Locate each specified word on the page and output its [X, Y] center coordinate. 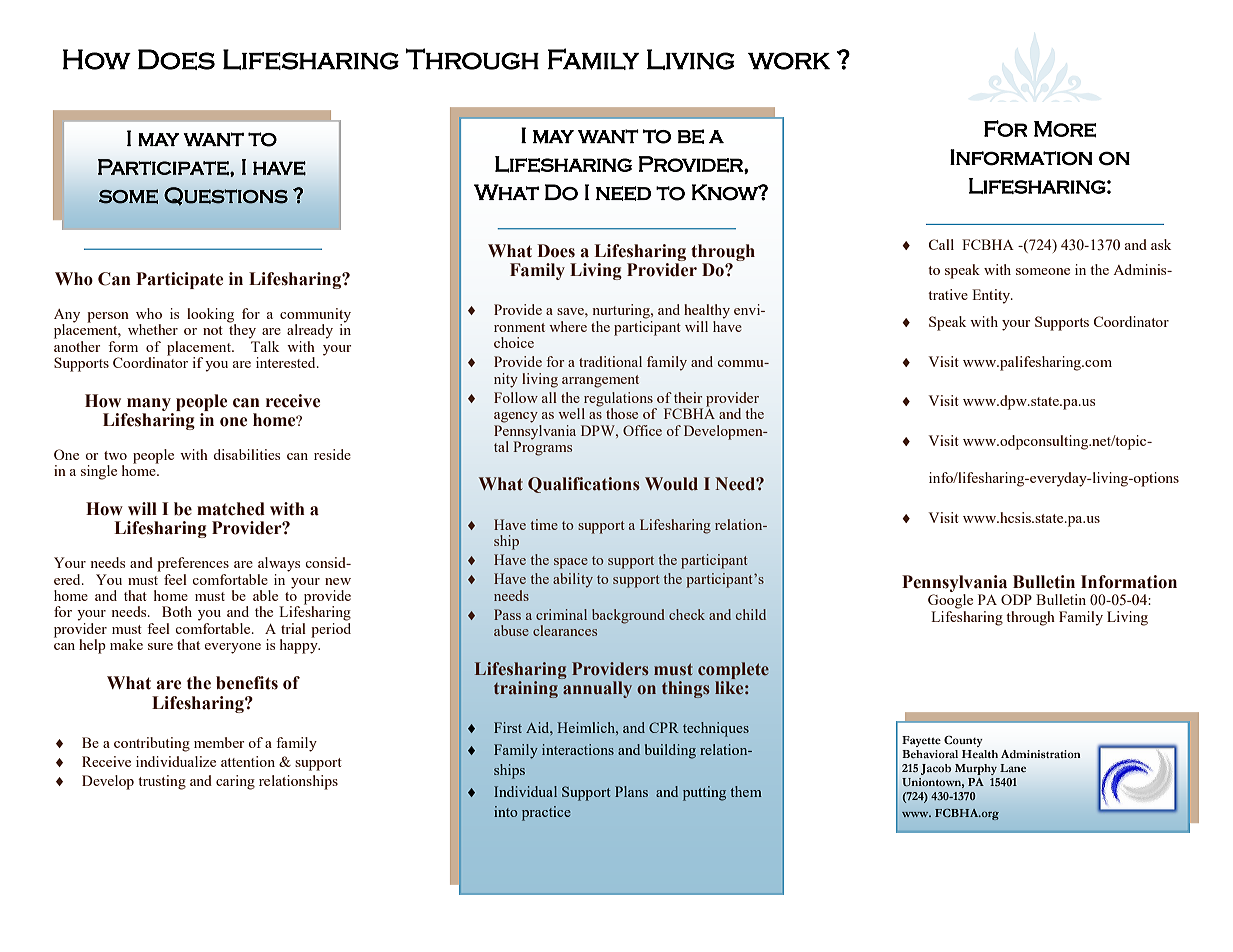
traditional [610, 361]
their [688, 397]
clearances [565, 630]
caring [235, 782]
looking [211, 316]
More [1065, 129]
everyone [233, 648]
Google [950, 601]
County [963, 741]
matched [231, 509]
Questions [226, 196]
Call [941, 244]
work [789, 61]
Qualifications [584, 485]
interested [287, 362]
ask [1161, 244]
